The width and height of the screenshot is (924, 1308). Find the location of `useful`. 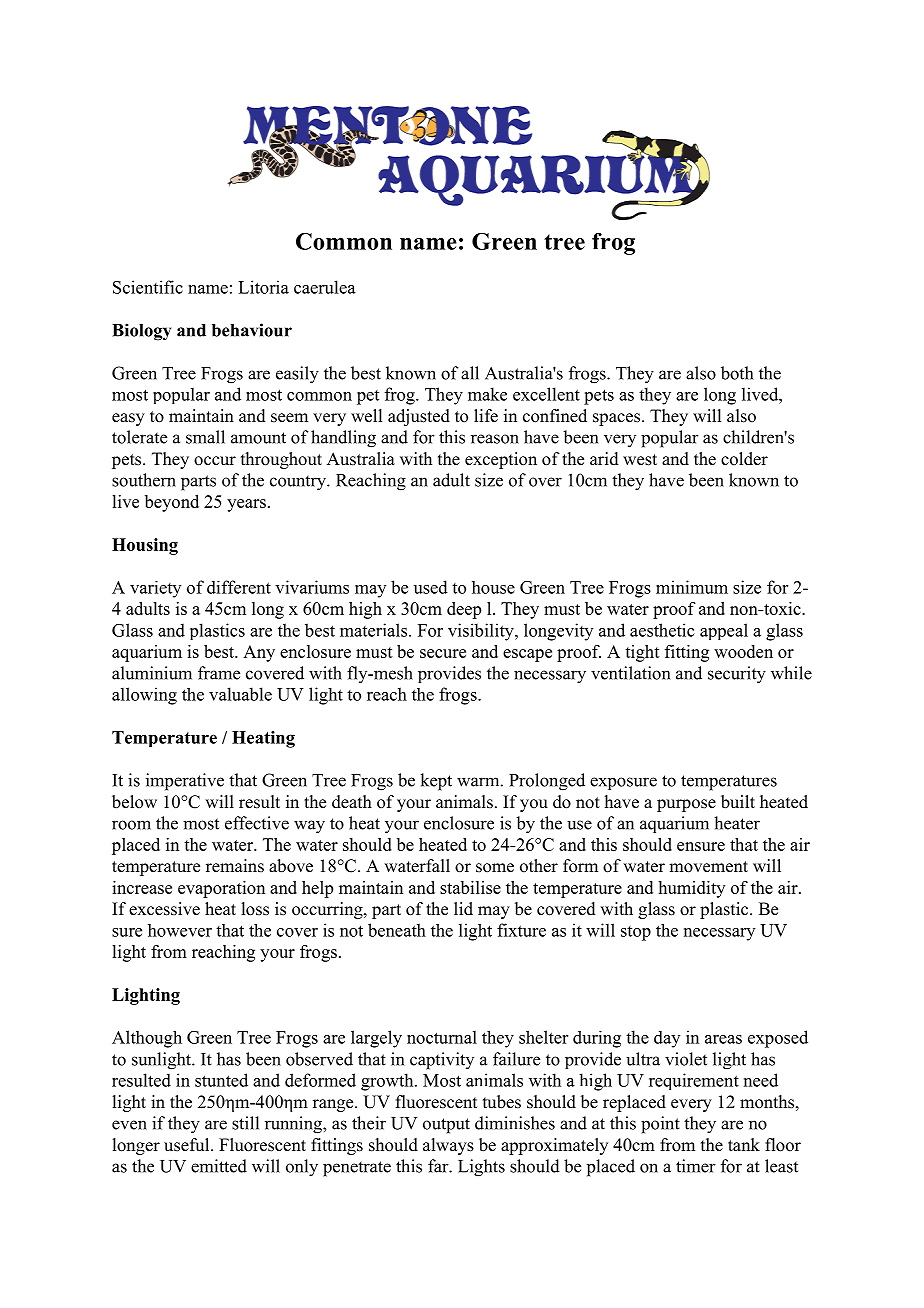

useful is located at coordinates (188, 1145).
